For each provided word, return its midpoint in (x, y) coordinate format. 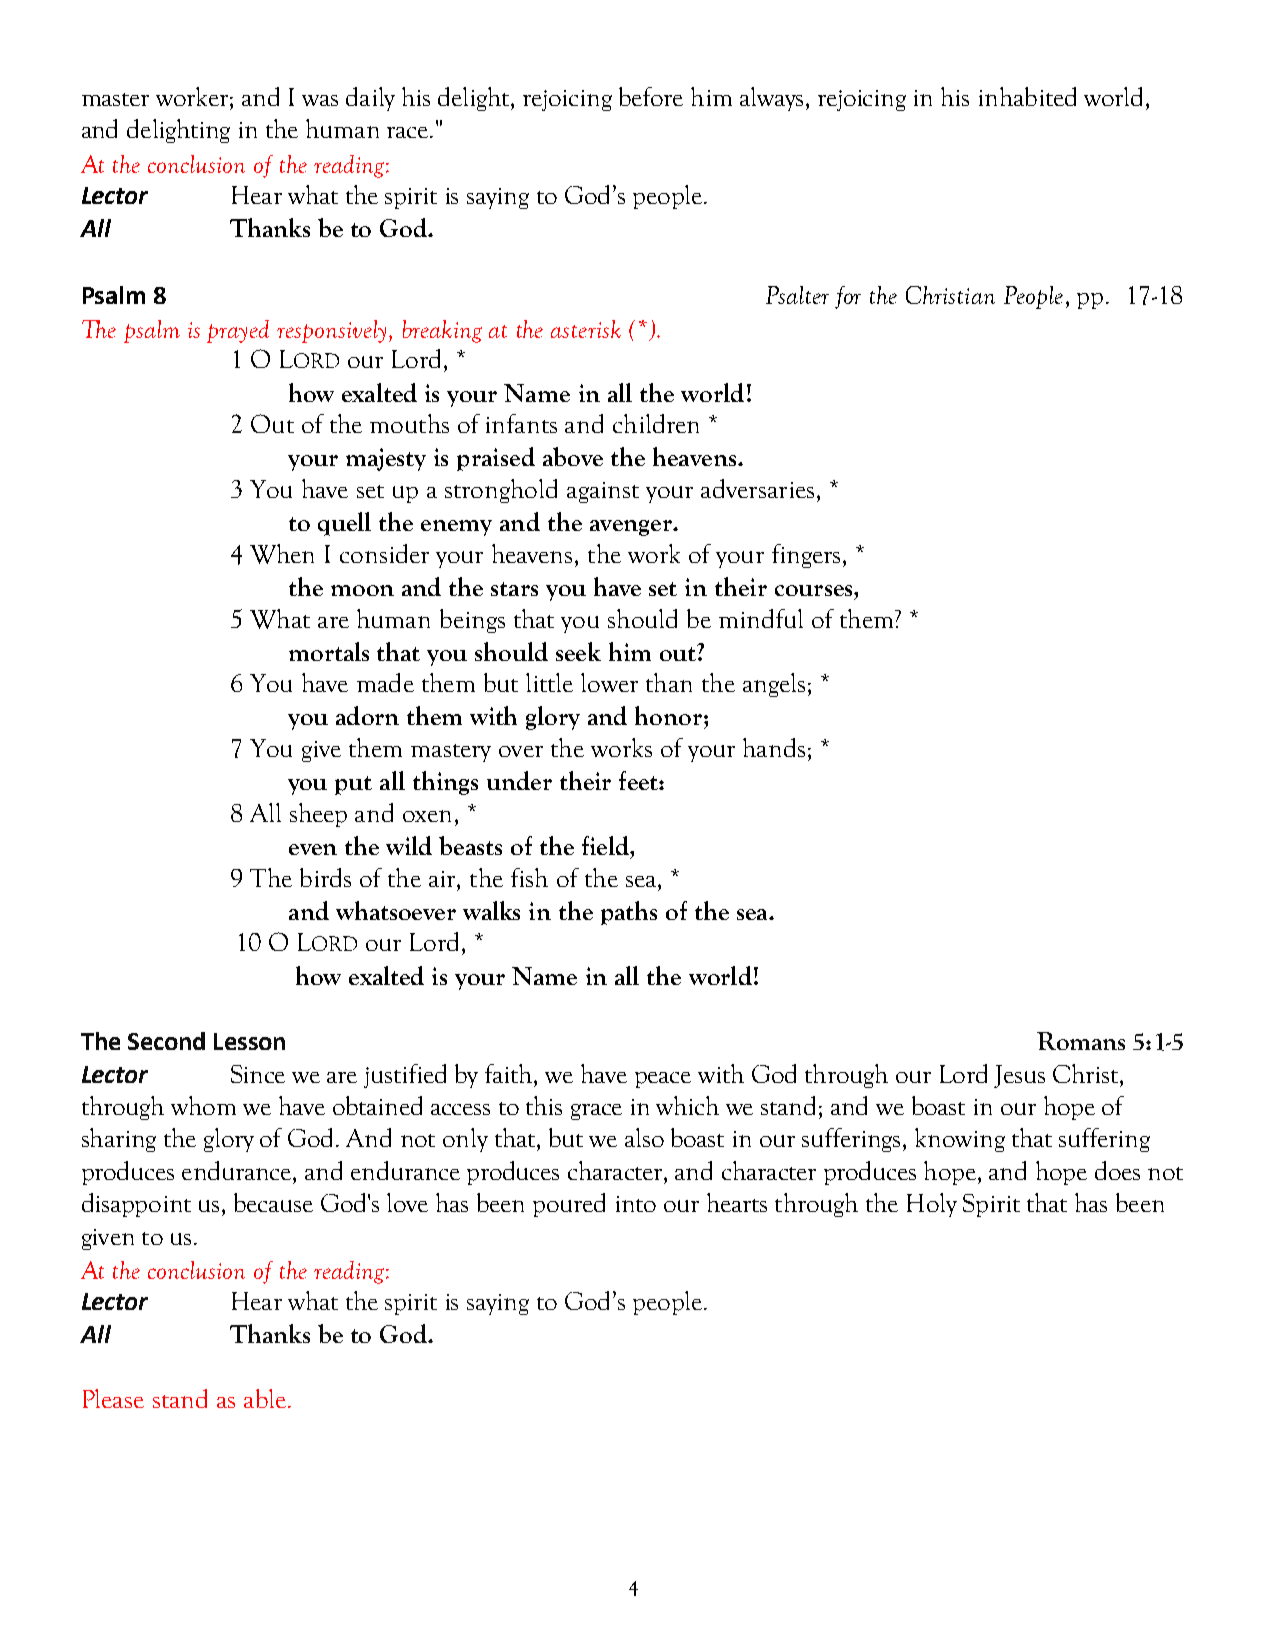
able (265, 1398)
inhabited (1027, 96)
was (320, 100)
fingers (806, 556)
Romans (1081, 1041)
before (651, 96)
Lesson (249, 1041)
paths (629, 913)
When (282, 554)
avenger (632, 528)
